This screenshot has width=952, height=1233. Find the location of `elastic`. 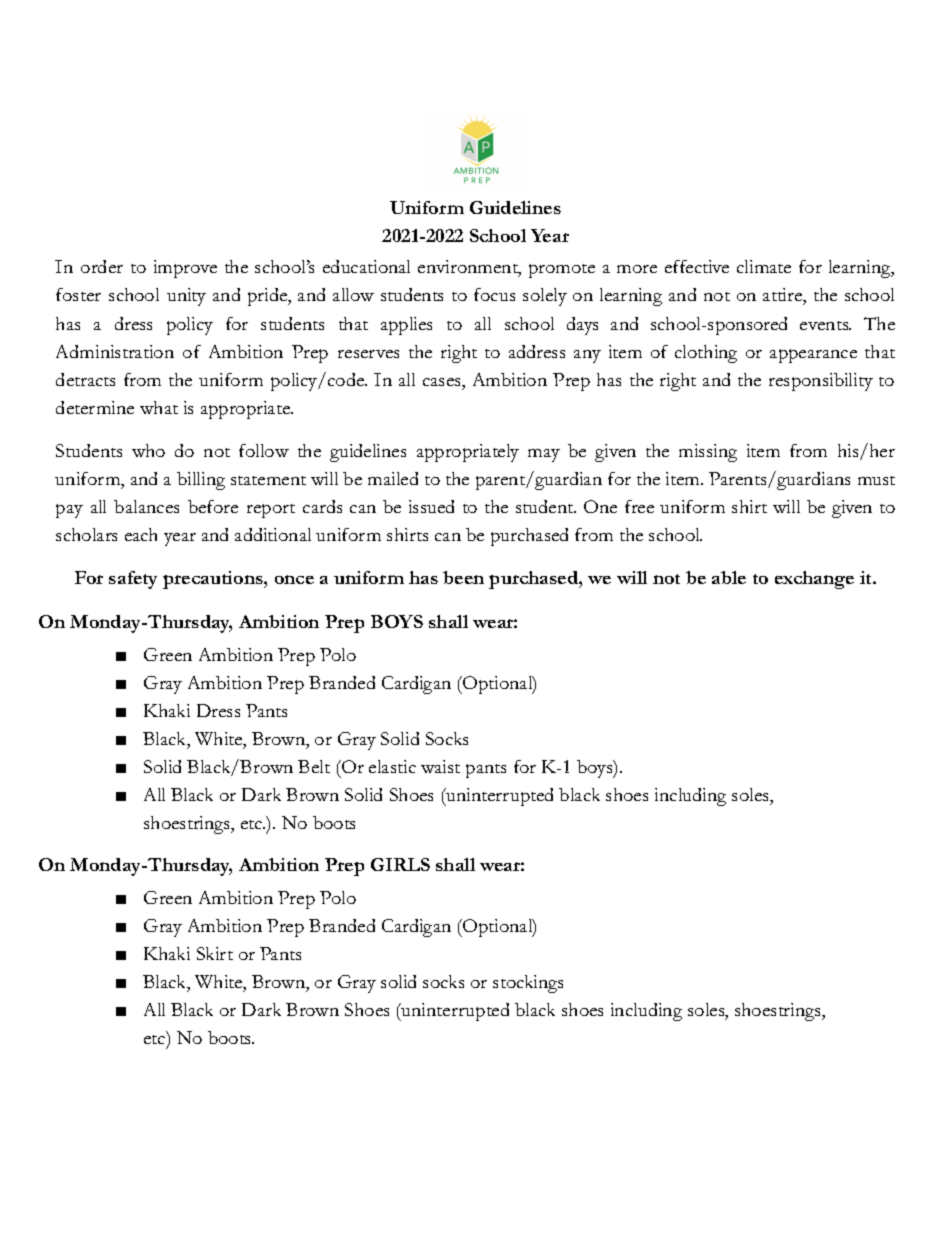

elastic is located at coordinates (392, 766).
